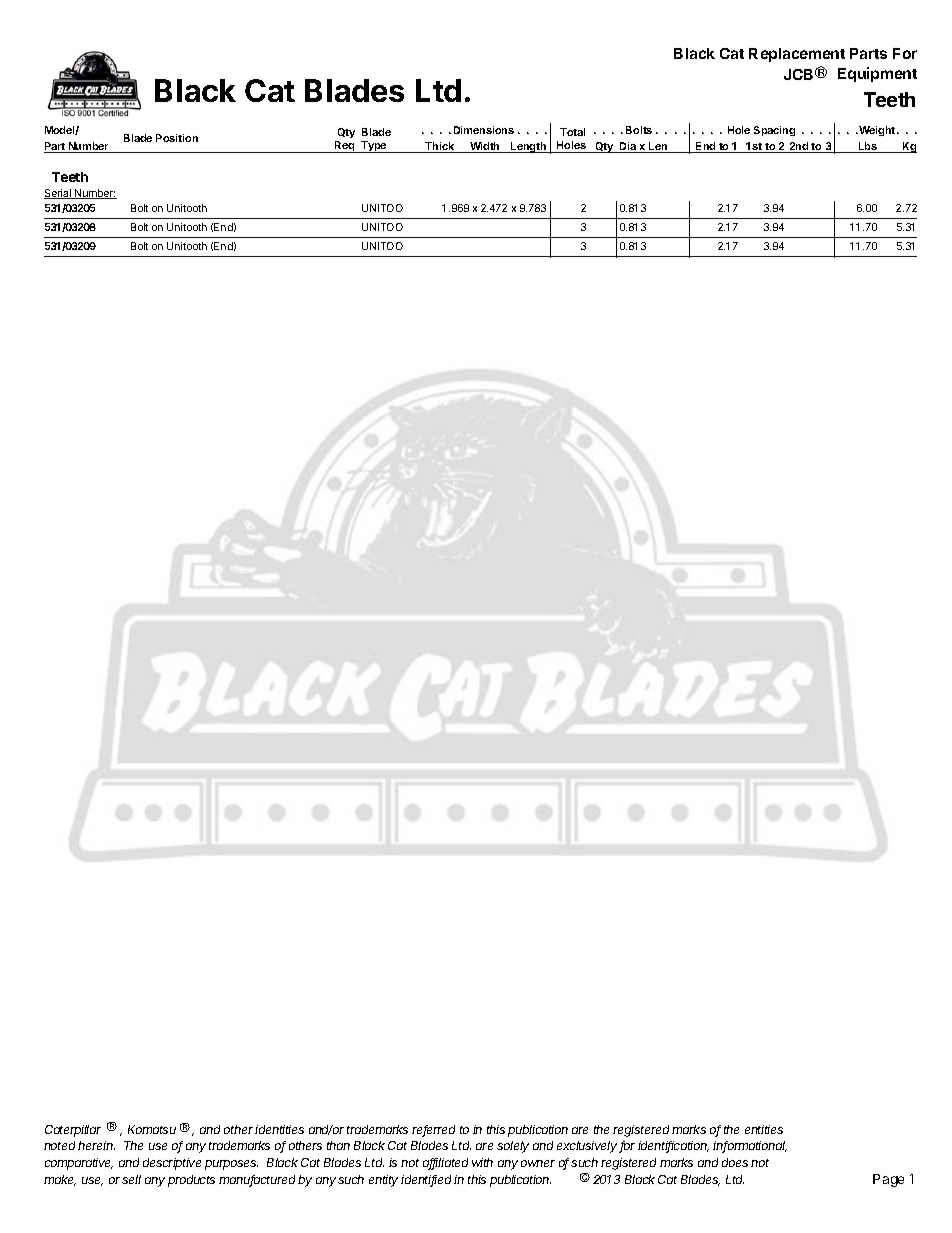  What do you see at coordinates (485, 147) in the screenshot?
I see `Width` at bounding box center [485, 147].
